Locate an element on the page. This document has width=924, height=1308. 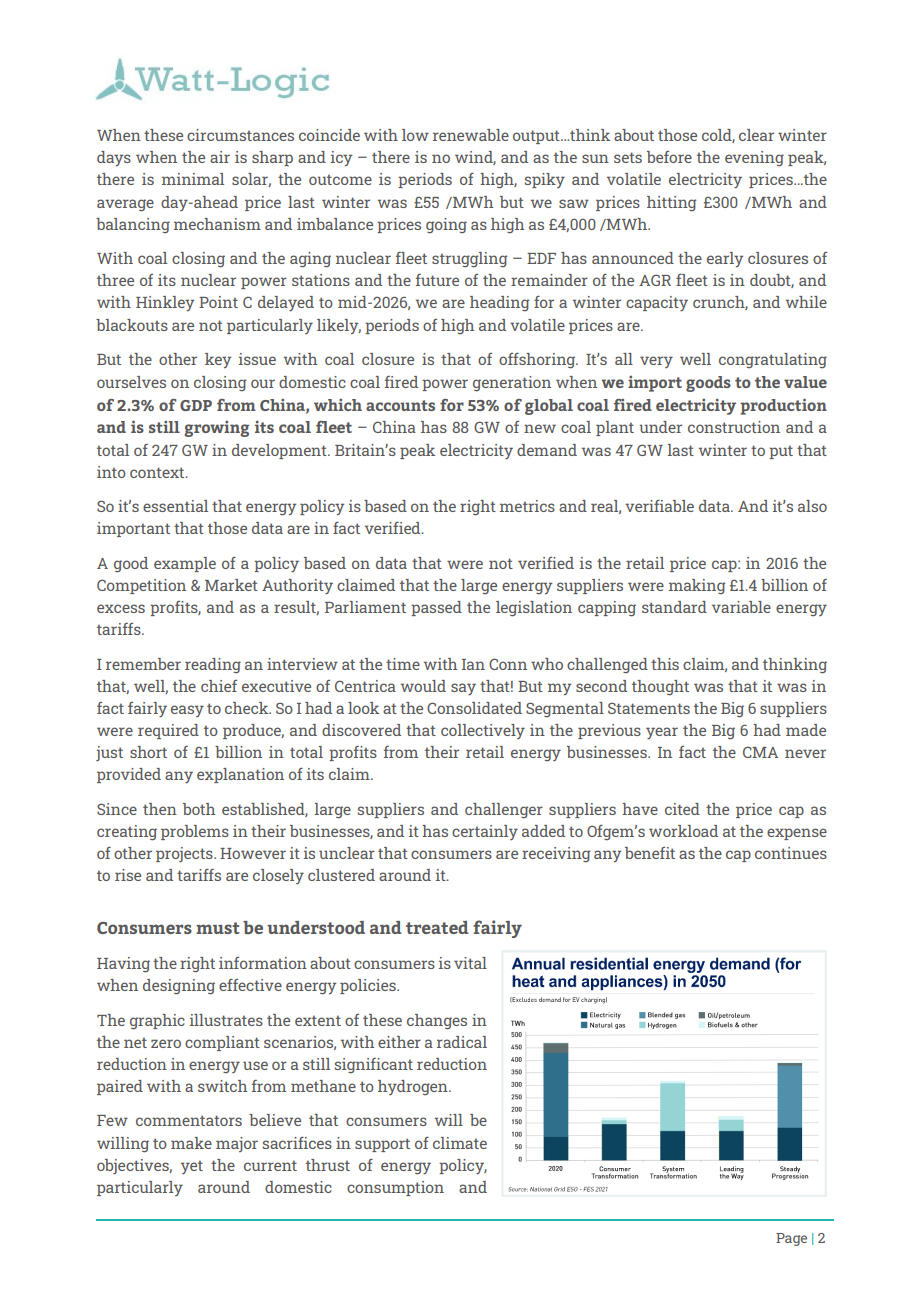
consumption is located at coordinates (395, 1188).
